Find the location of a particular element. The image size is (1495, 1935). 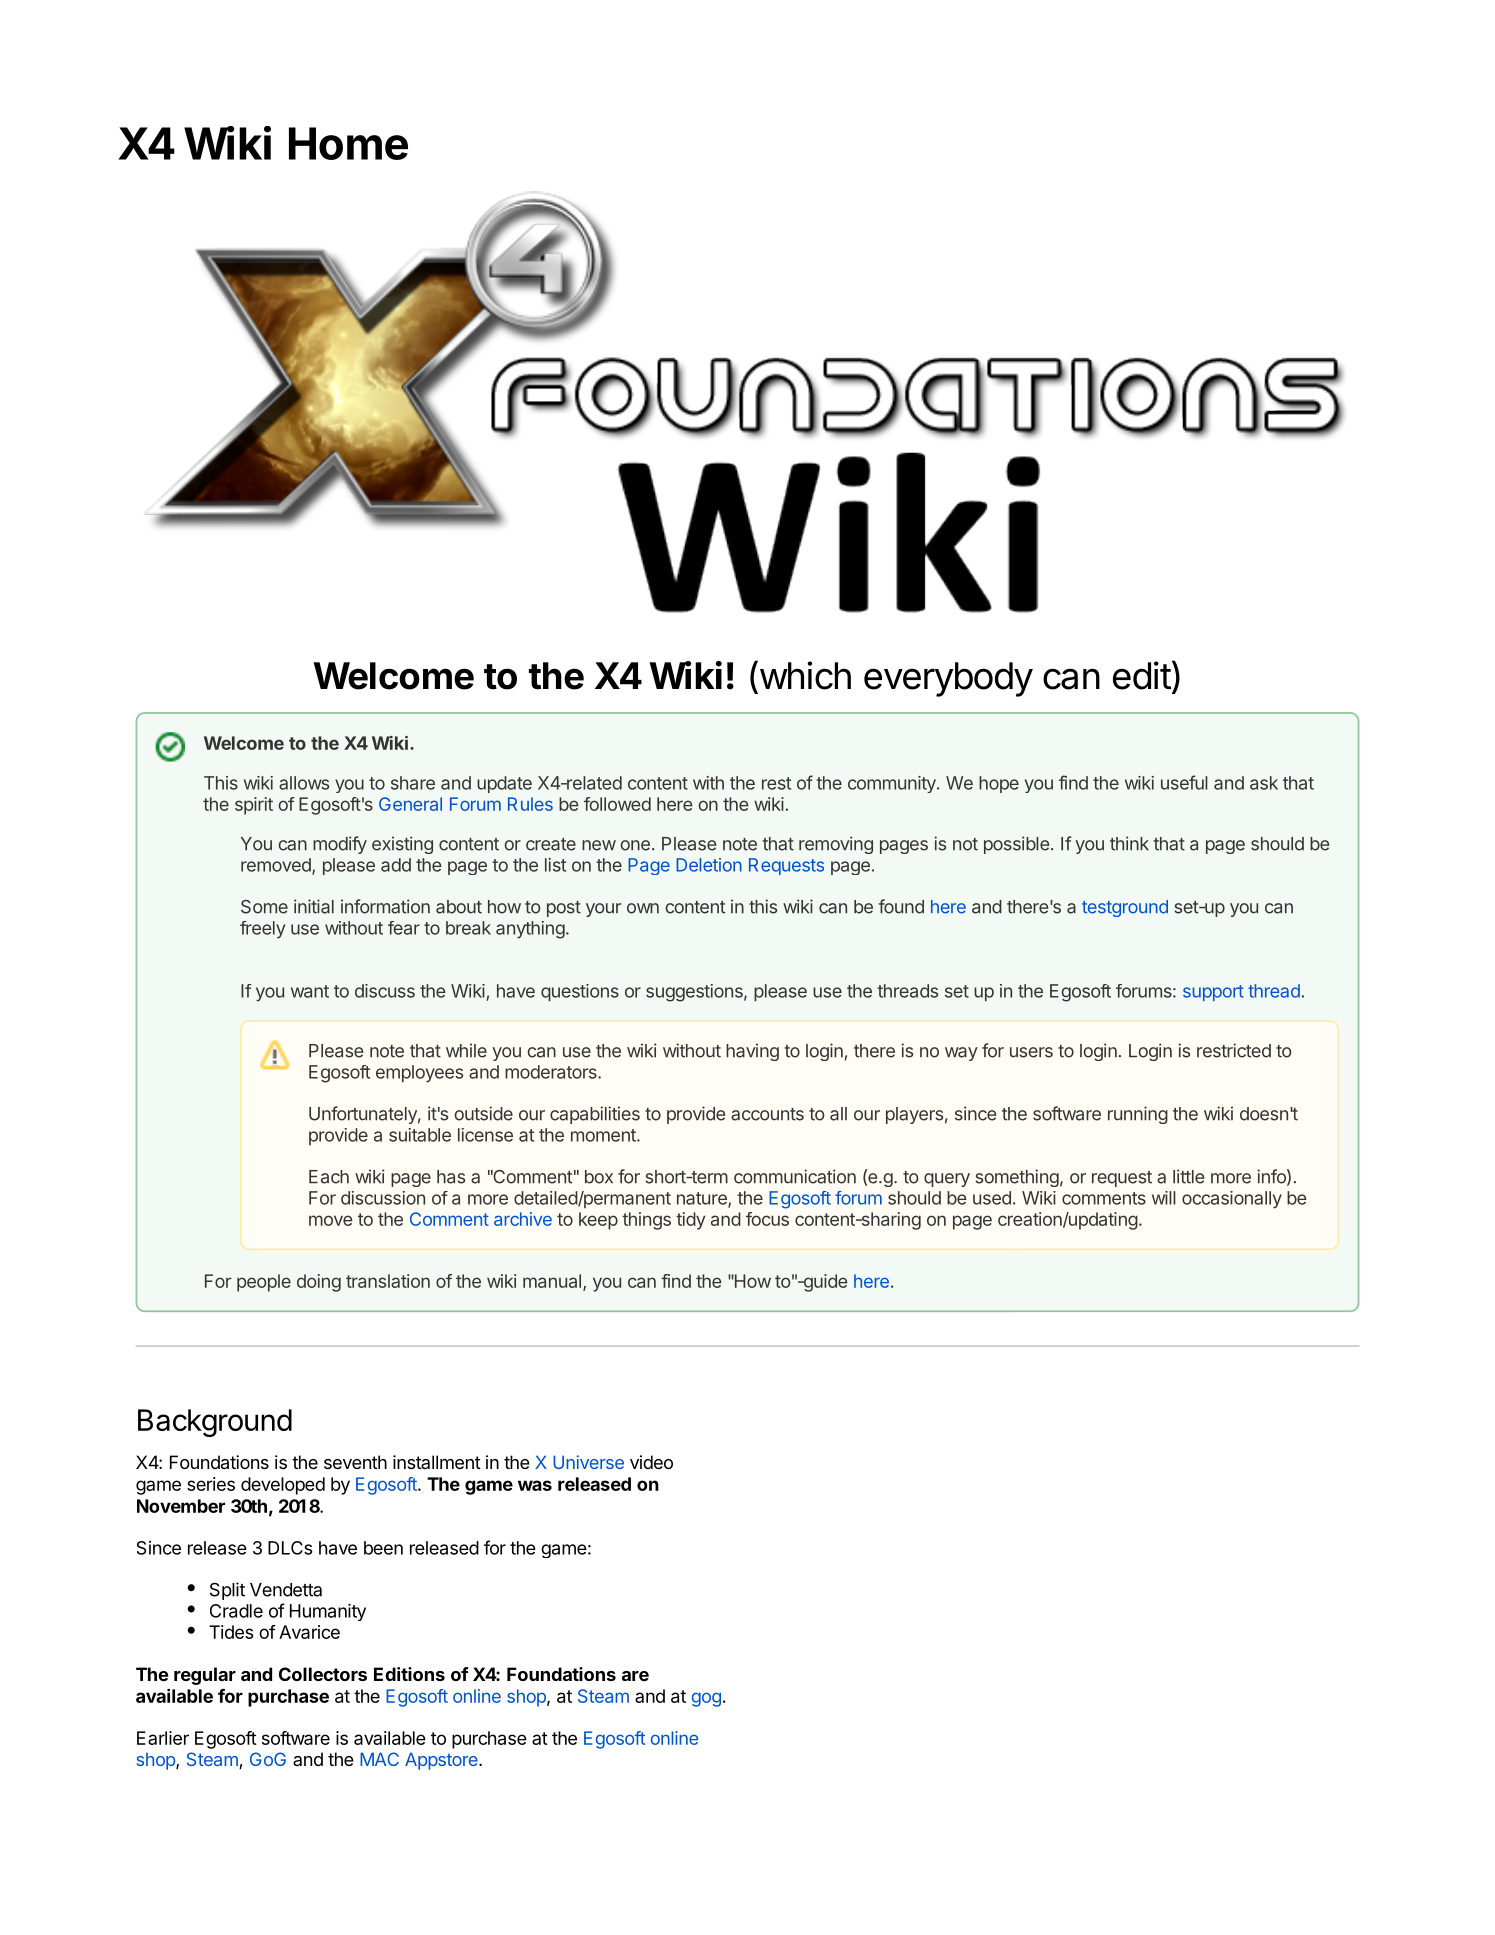

own is located at coordinates (643, 908).
